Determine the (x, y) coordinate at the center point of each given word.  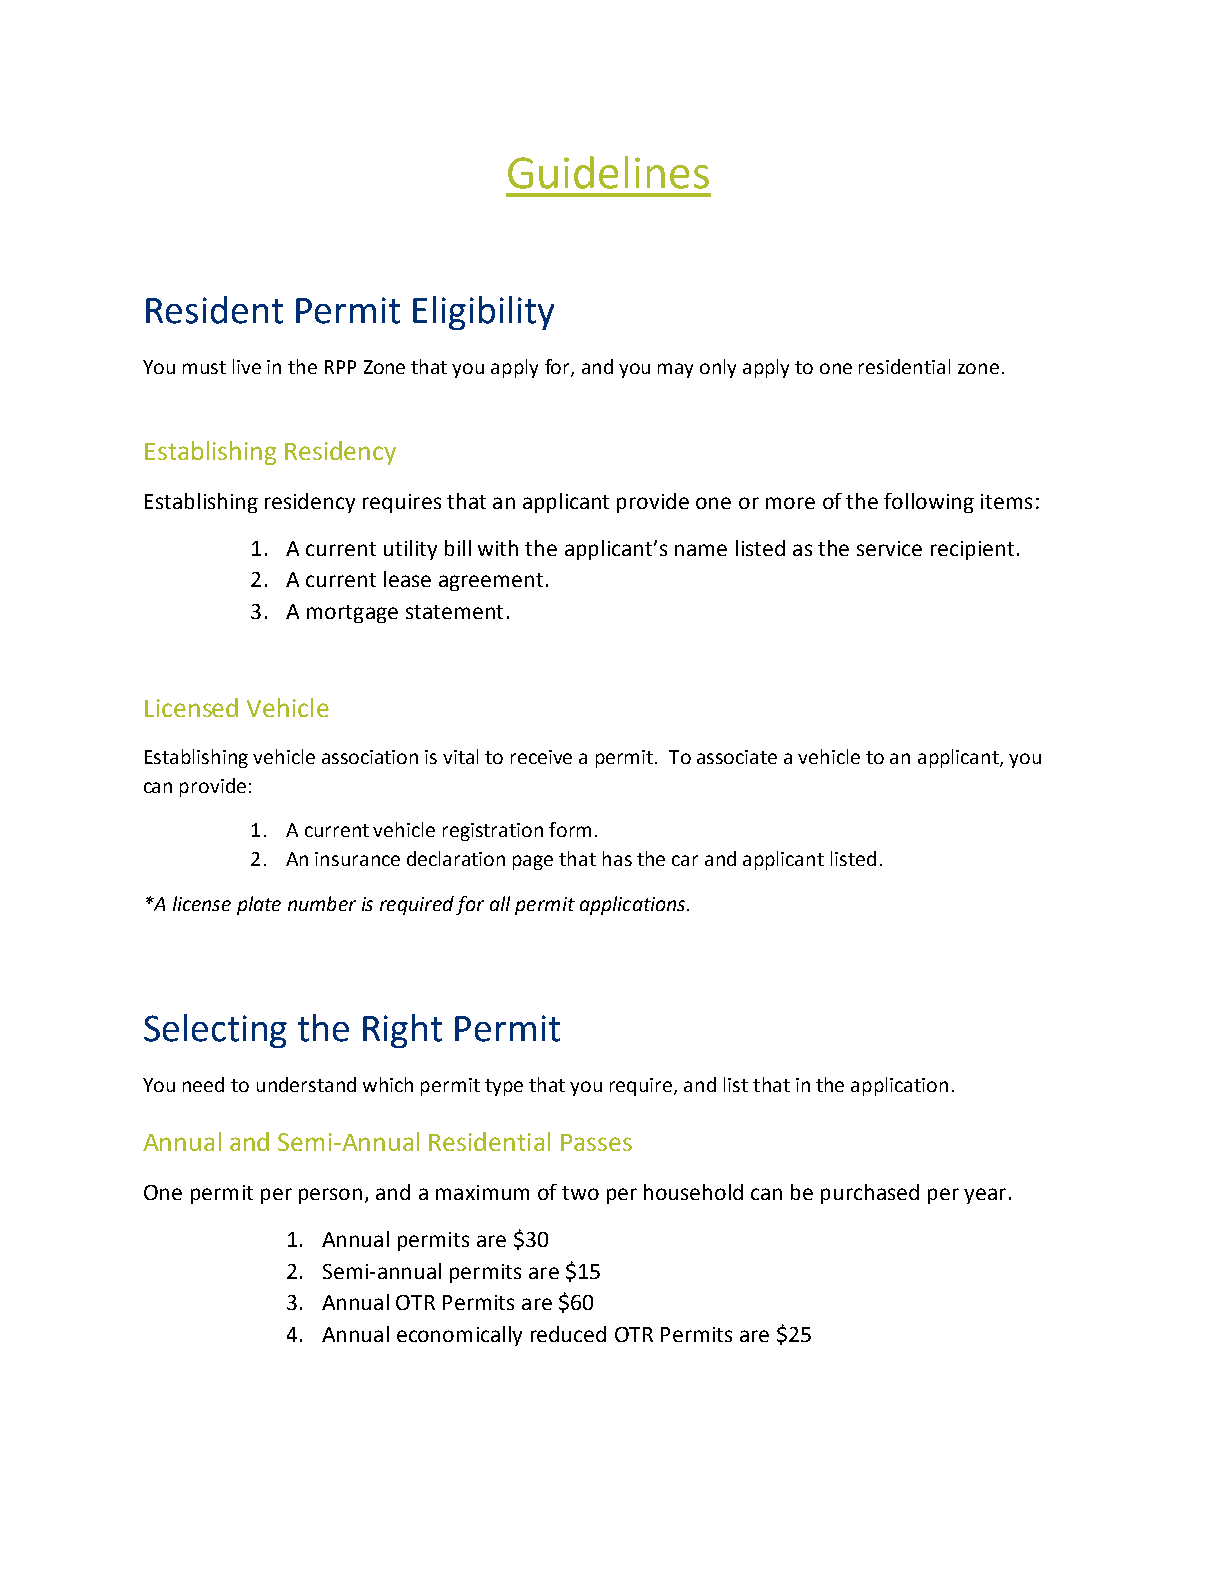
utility (410, 550)
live (247, 366)
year (985, 1196)
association (370, 757)
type (504, 1087)
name (701, 550)
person (330, 1196)
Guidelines (608, 172)
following (929, 503)
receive (541, 757)
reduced (568, 1334)
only (718, 368)
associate (737, 757)
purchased (870, 1194)
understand (306, 1084)
